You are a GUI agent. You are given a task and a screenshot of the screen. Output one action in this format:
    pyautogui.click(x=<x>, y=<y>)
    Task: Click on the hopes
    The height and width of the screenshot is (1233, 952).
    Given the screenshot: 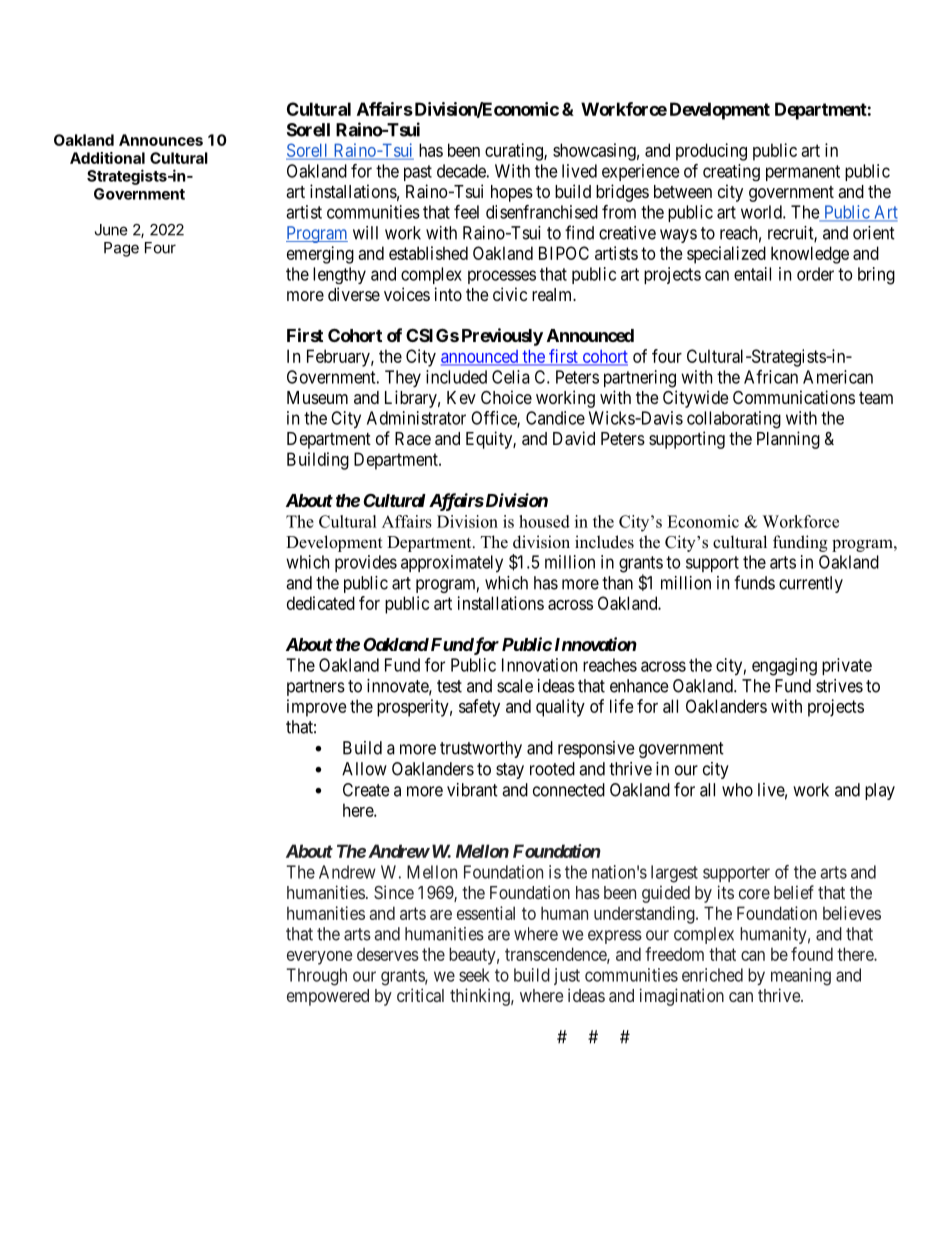 What is the action you would take?
    pyautogui.click(x=512, y=193)
